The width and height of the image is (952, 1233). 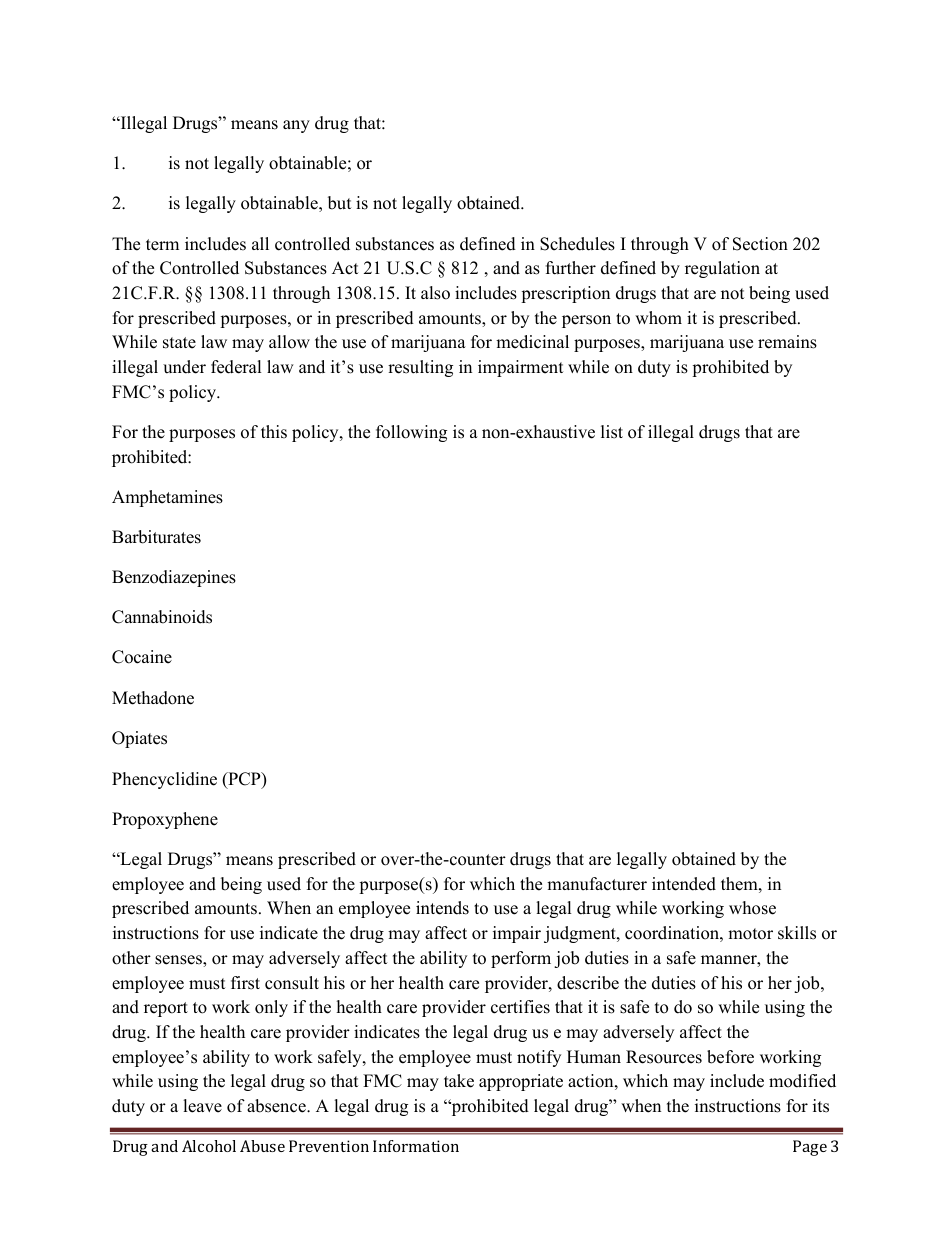 I want to click on intends, so click(x=442, y=908).
